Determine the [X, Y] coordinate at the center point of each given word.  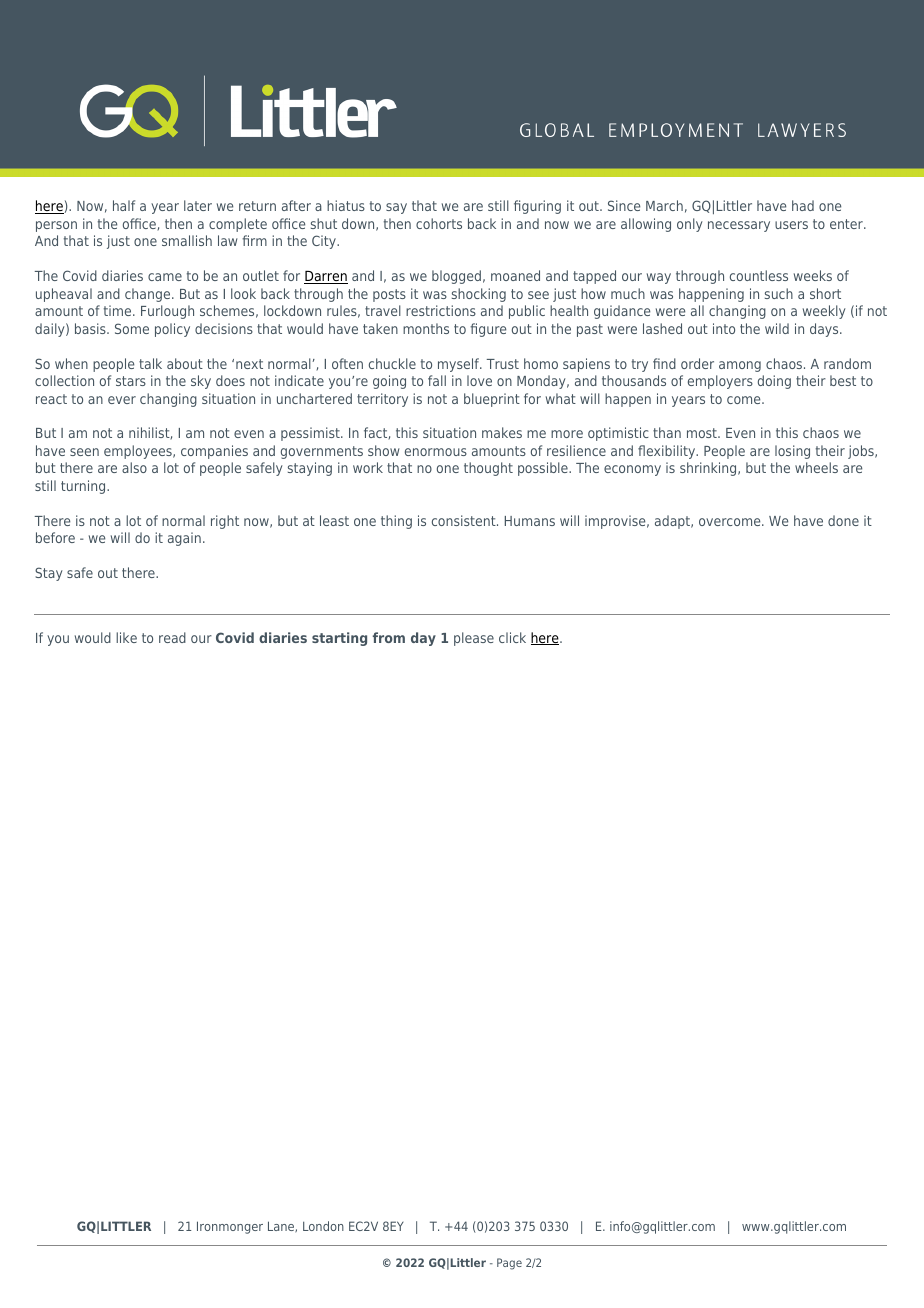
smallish [187, 240]
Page [509, 1264]
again [184, 539]
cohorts [439, 223]
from [389, 637]
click [512, 637]
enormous [436, 452]
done [843, 520]
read [172, 637]
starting [339, 639]
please [474, 639]
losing [792, 452]
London [323, 1226]
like [126, 637]
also [134, 467]
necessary [739, 226]
